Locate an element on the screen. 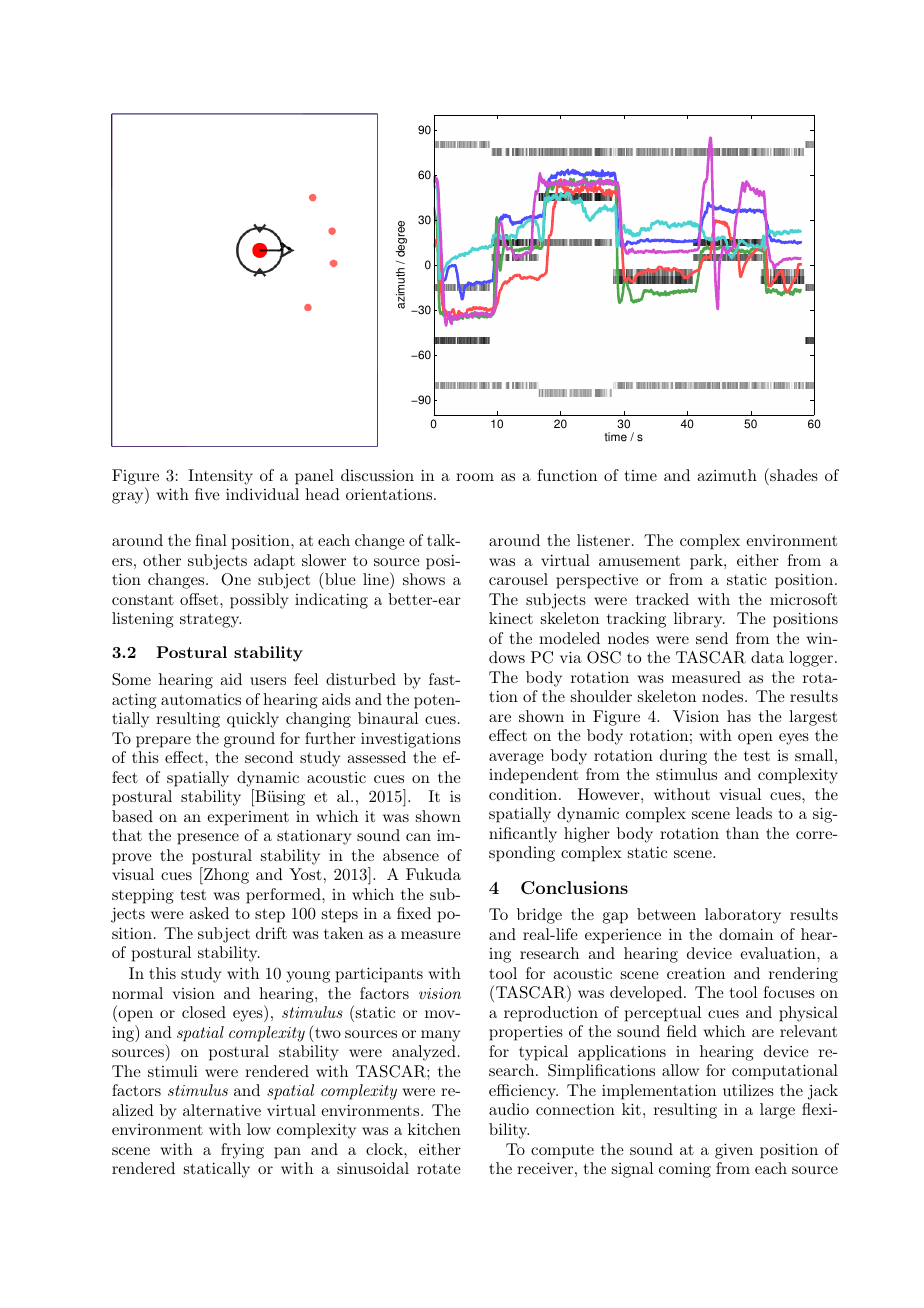 The image size is (924, 1308). frying is located at coordinates (242, 1151).
